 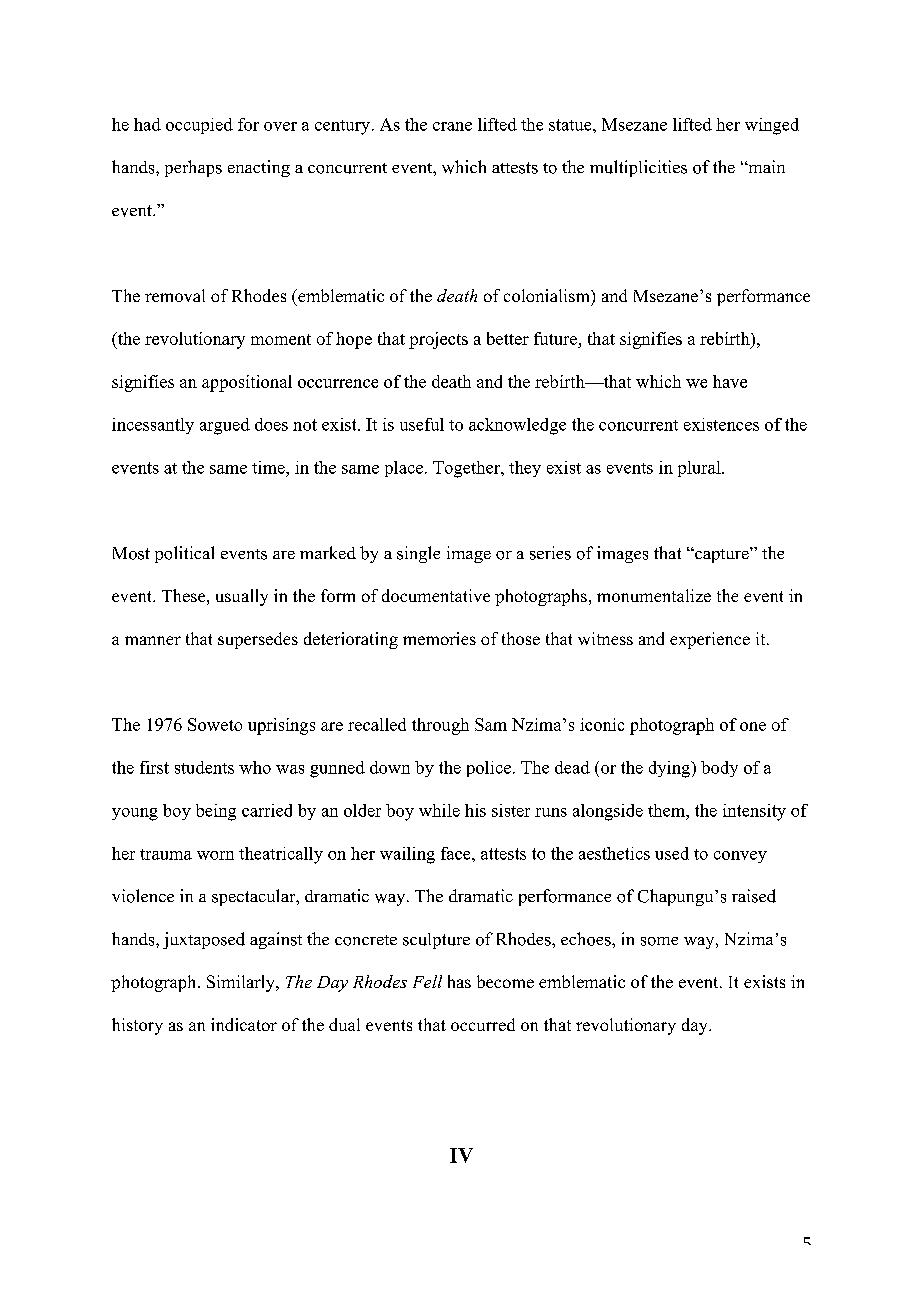 What do you see at coordinates (671, 769) in the screenshot?
I see `dying` at bounding box center [671, 769].
